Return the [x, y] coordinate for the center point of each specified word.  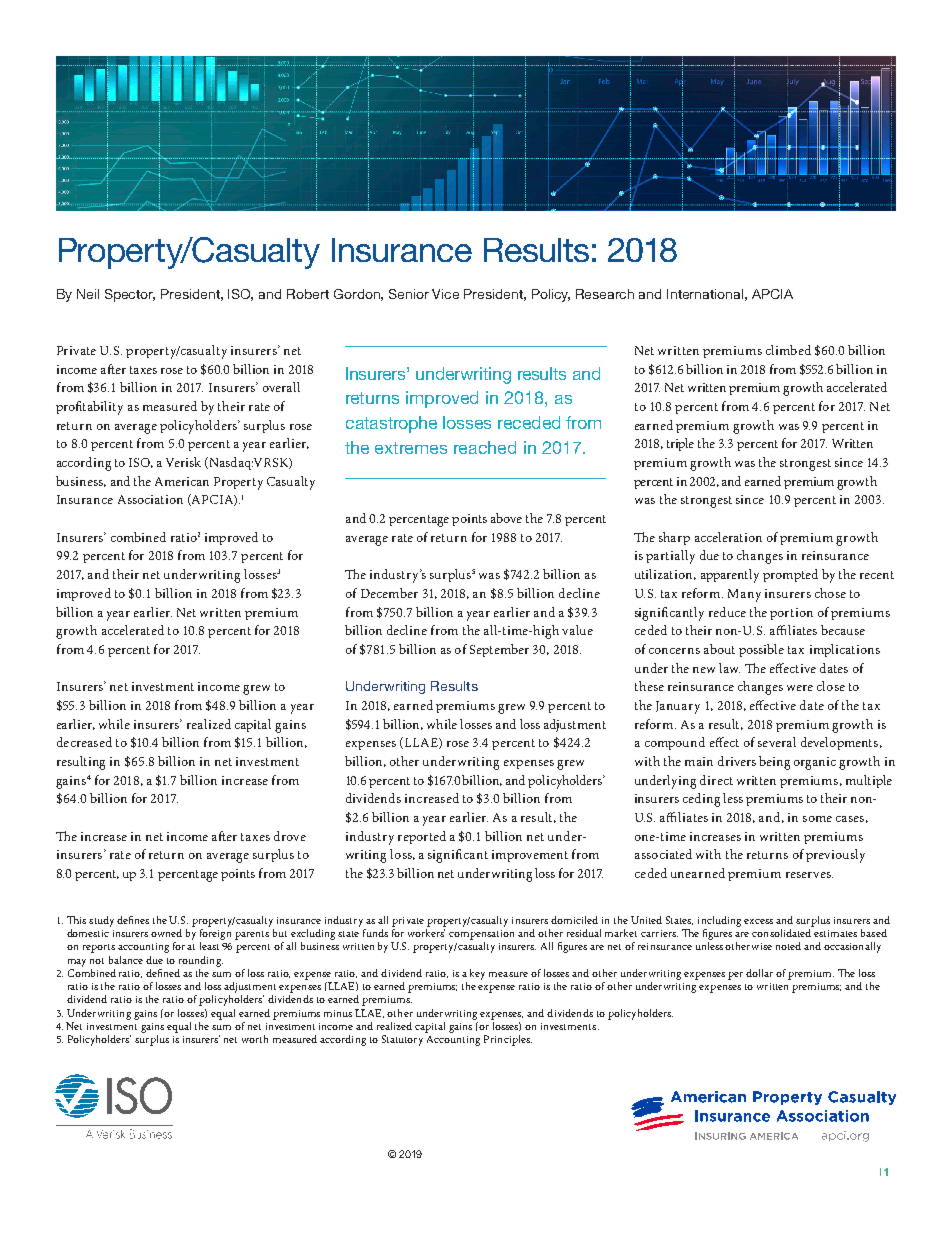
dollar [759, 973]
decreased [84, 742]
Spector [130, 295]
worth [255, 1039]
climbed [788, 350]
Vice [445, 294]
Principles [508, 1040]
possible [761, 650]
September [499, 650]
